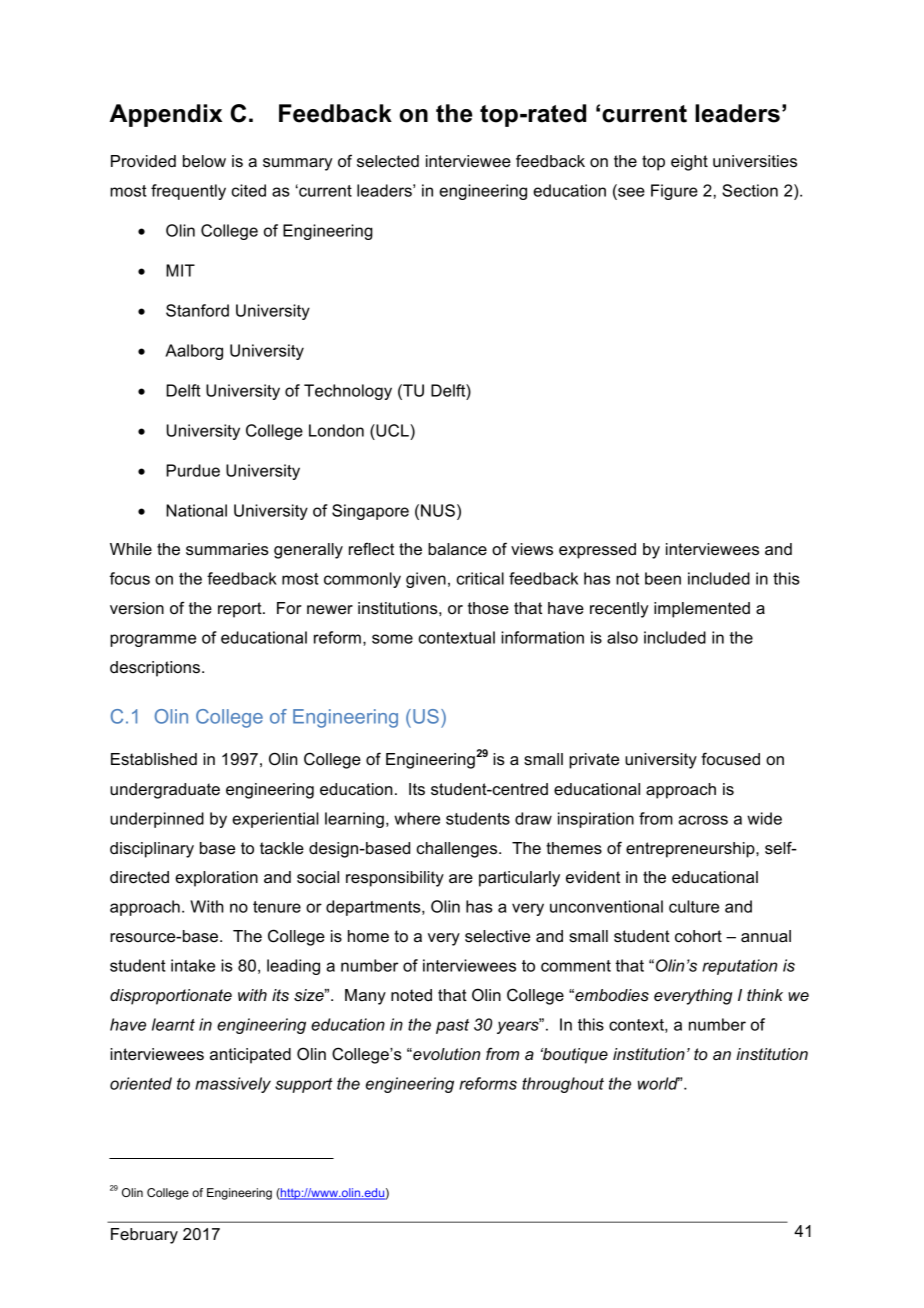  I want to click on eight, so click(689, 163).
